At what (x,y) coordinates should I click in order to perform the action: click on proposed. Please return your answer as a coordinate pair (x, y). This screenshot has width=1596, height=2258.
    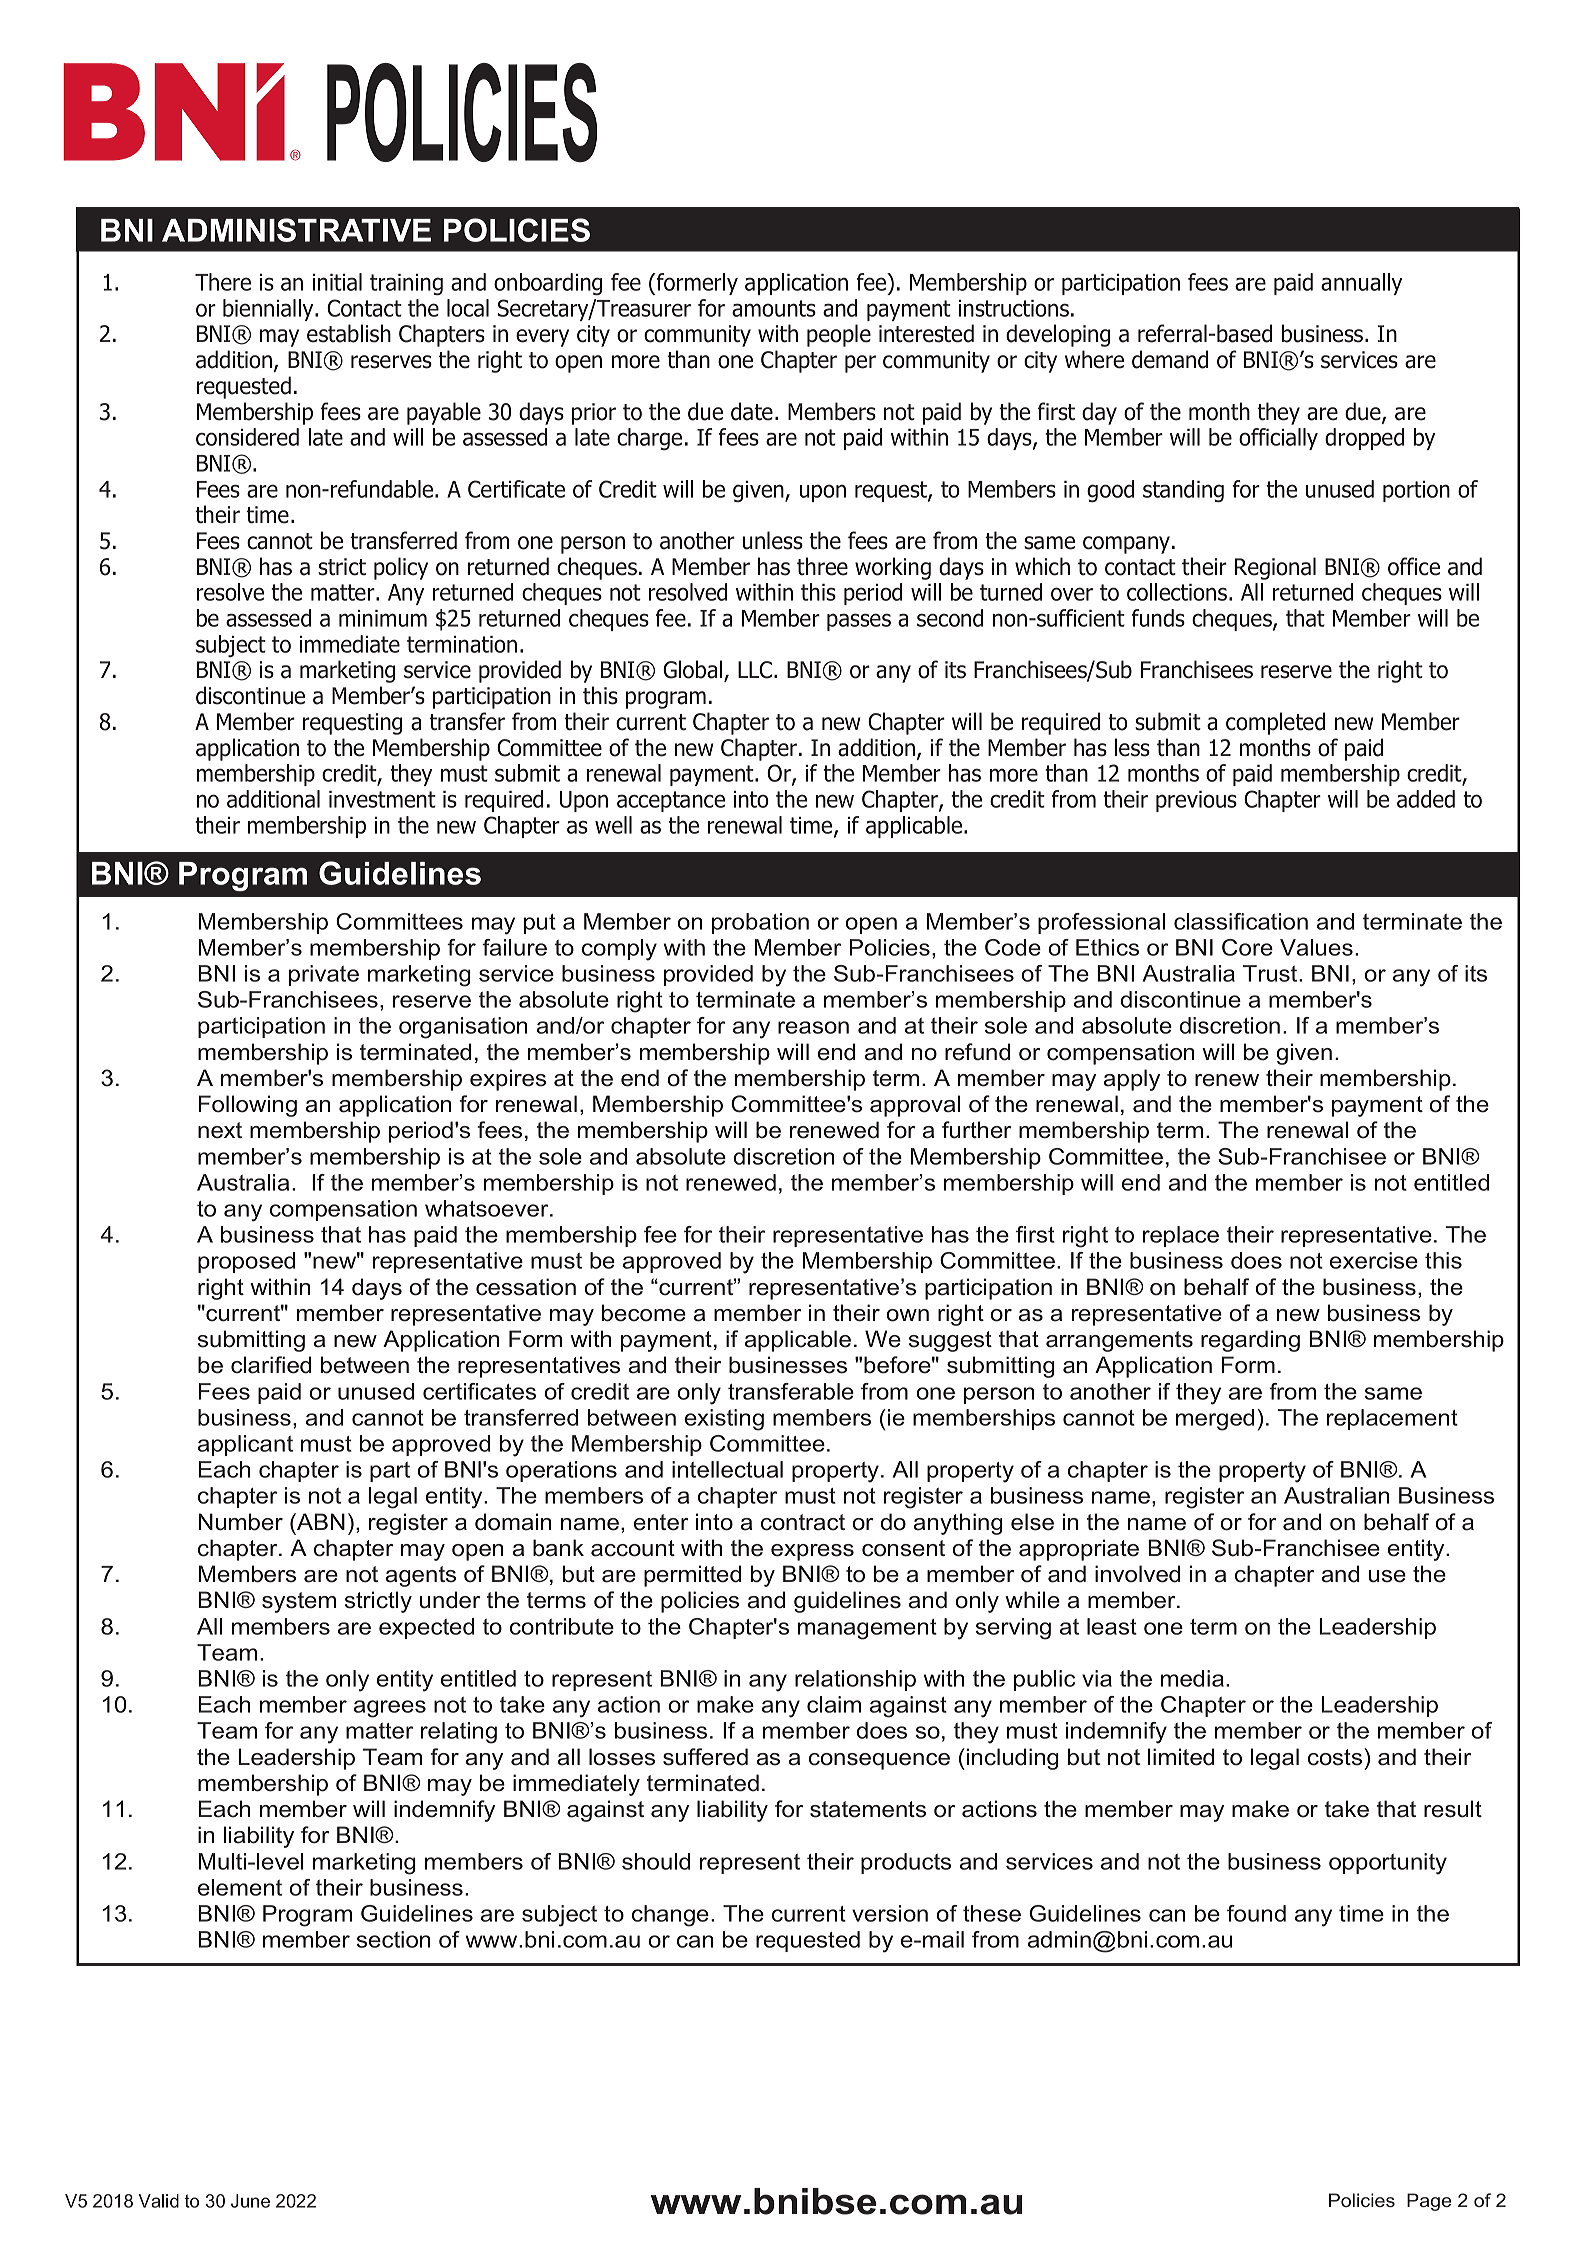
    Looking at the image, I should click on (246, 1262).
